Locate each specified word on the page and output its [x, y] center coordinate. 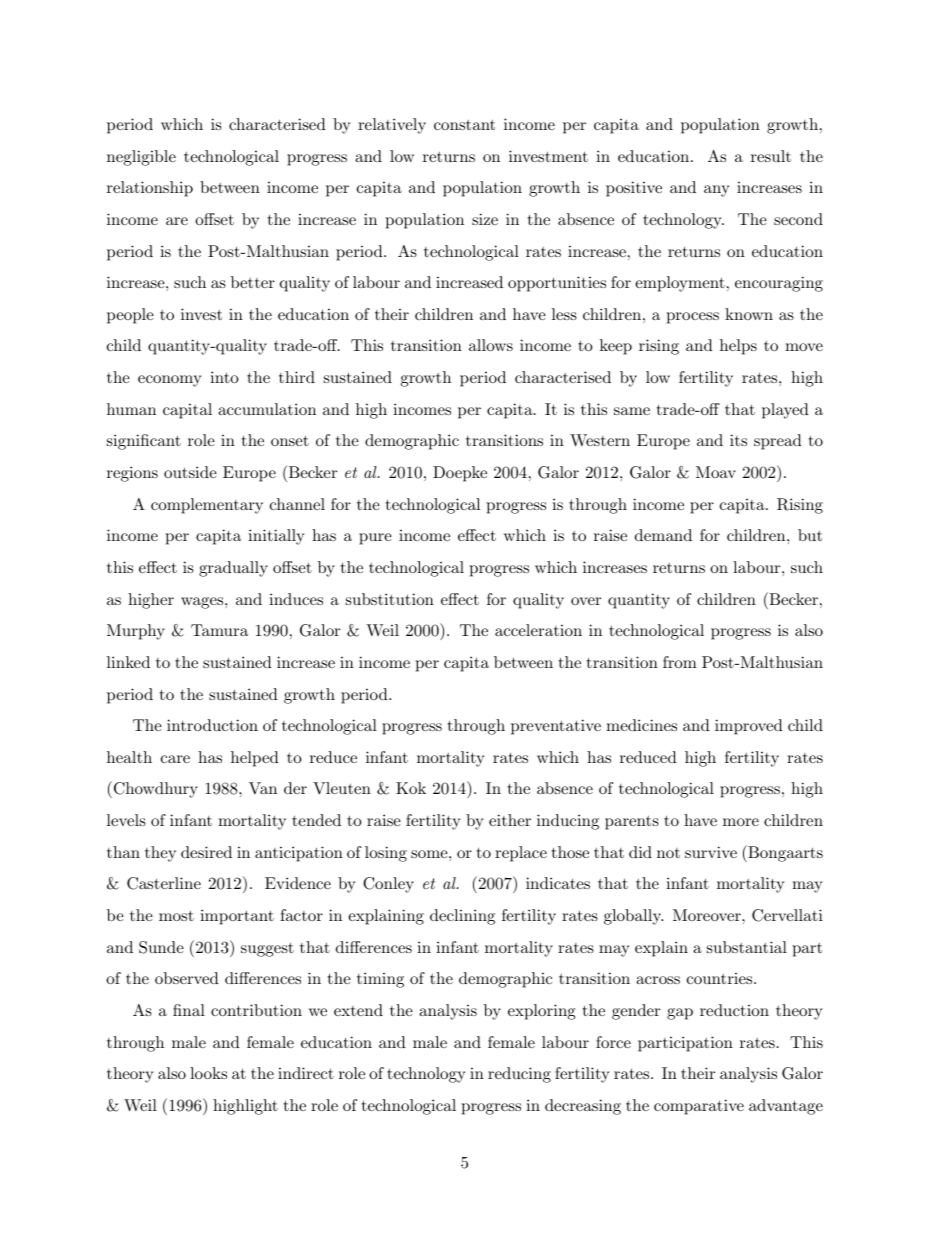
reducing [519, 1075]
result [771, 156]
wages [203, 603]
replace [521, 854]
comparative [699, 1107]
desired [206, 852]
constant [464, 124]
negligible [141, 158]
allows [491, 345]
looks [208, 1073]
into [224, 377]
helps [738, 347]
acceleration [538, 630]
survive [711, 852]
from [680, 662]
